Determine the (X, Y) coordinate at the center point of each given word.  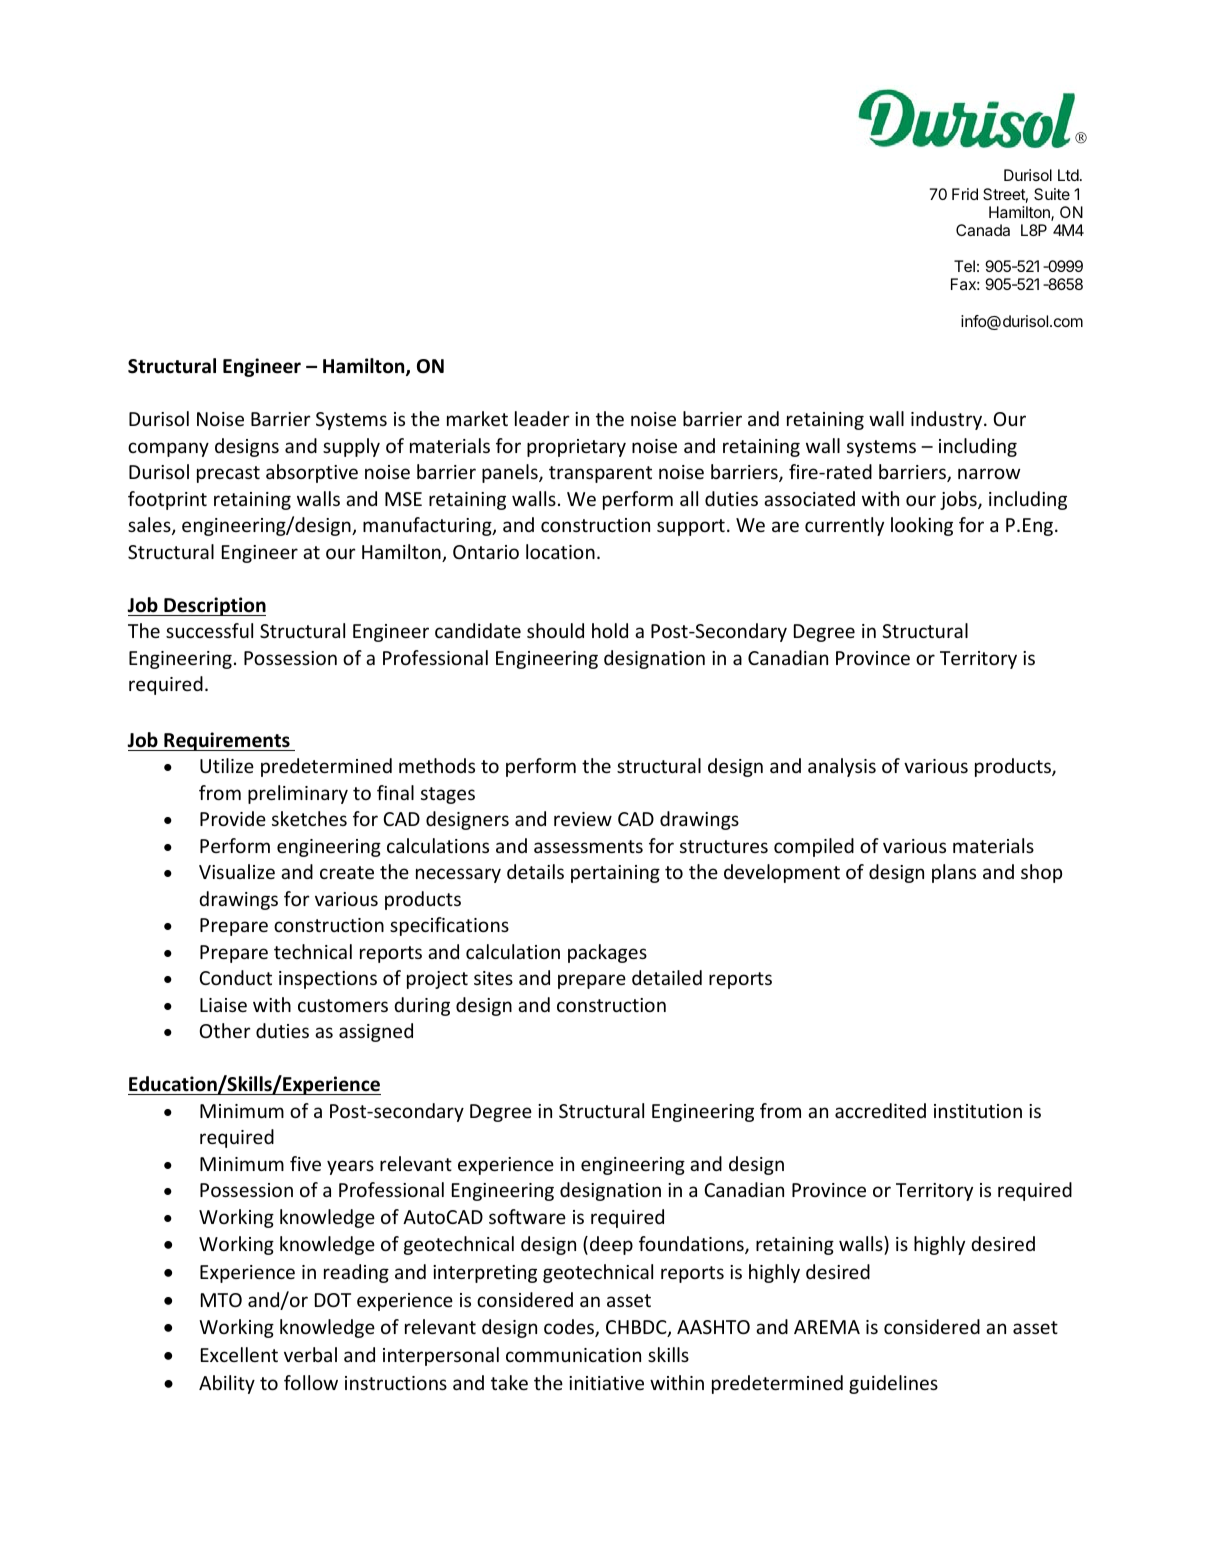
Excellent (239, 1354)
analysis (842, 767)
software (527, 1216)
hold (610, 630)
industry (948, 420)
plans (954, 873)
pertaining (615, 874)
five (305, 1163)
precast (228, 474)
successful (209, 630)
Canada (983, 230)
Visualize (237, 871)
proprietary (576, 448)
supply (351, 447)
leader (542, 418)
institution (978, 1111)
